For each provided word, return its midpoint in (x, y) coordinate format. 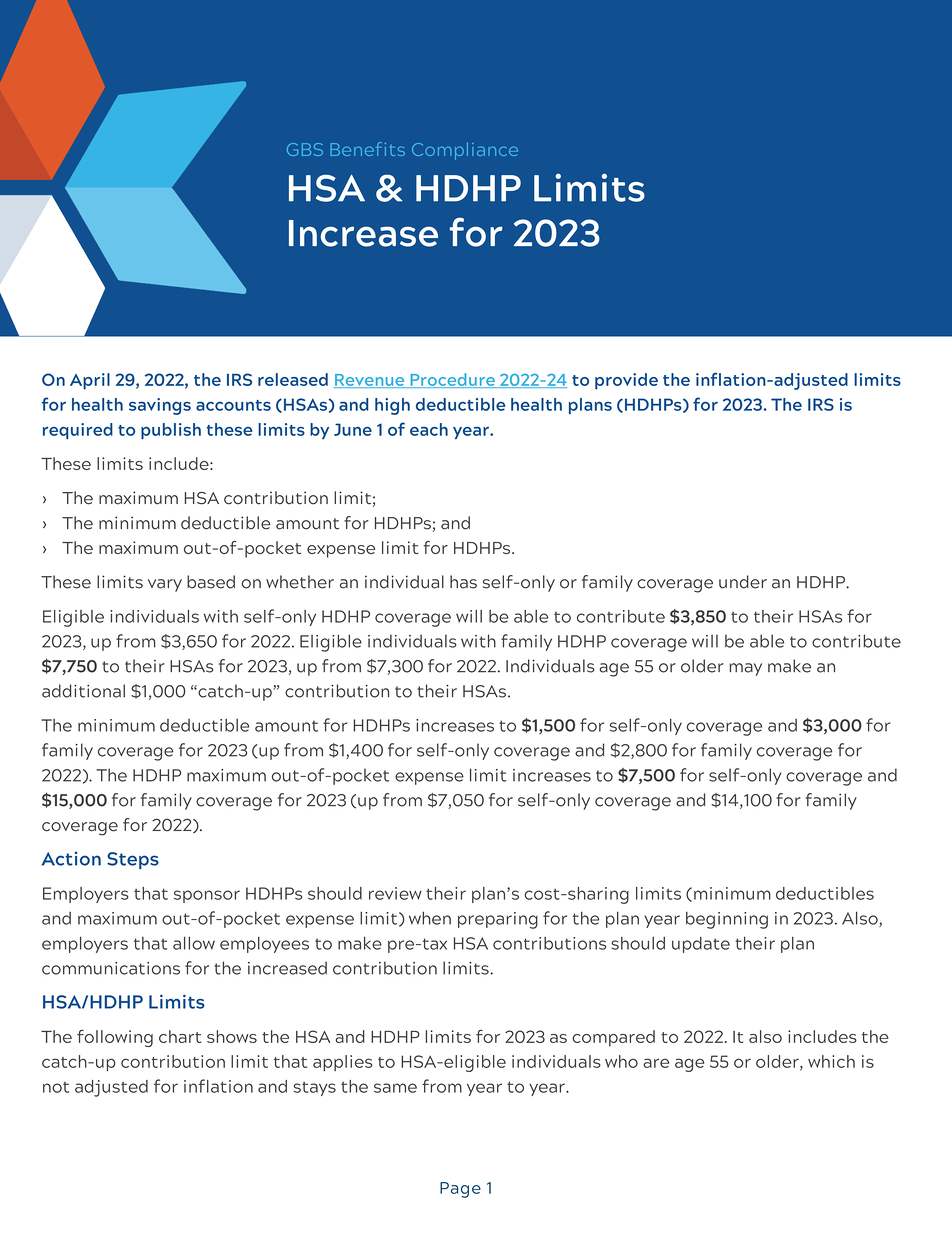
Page (460, 1190)
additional (83, 691)
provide (626, 381)
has (463, 582)
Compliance (465, 151)
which (831, 1061)
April (90, 381)
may (745, 669)
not (56, 1087)
